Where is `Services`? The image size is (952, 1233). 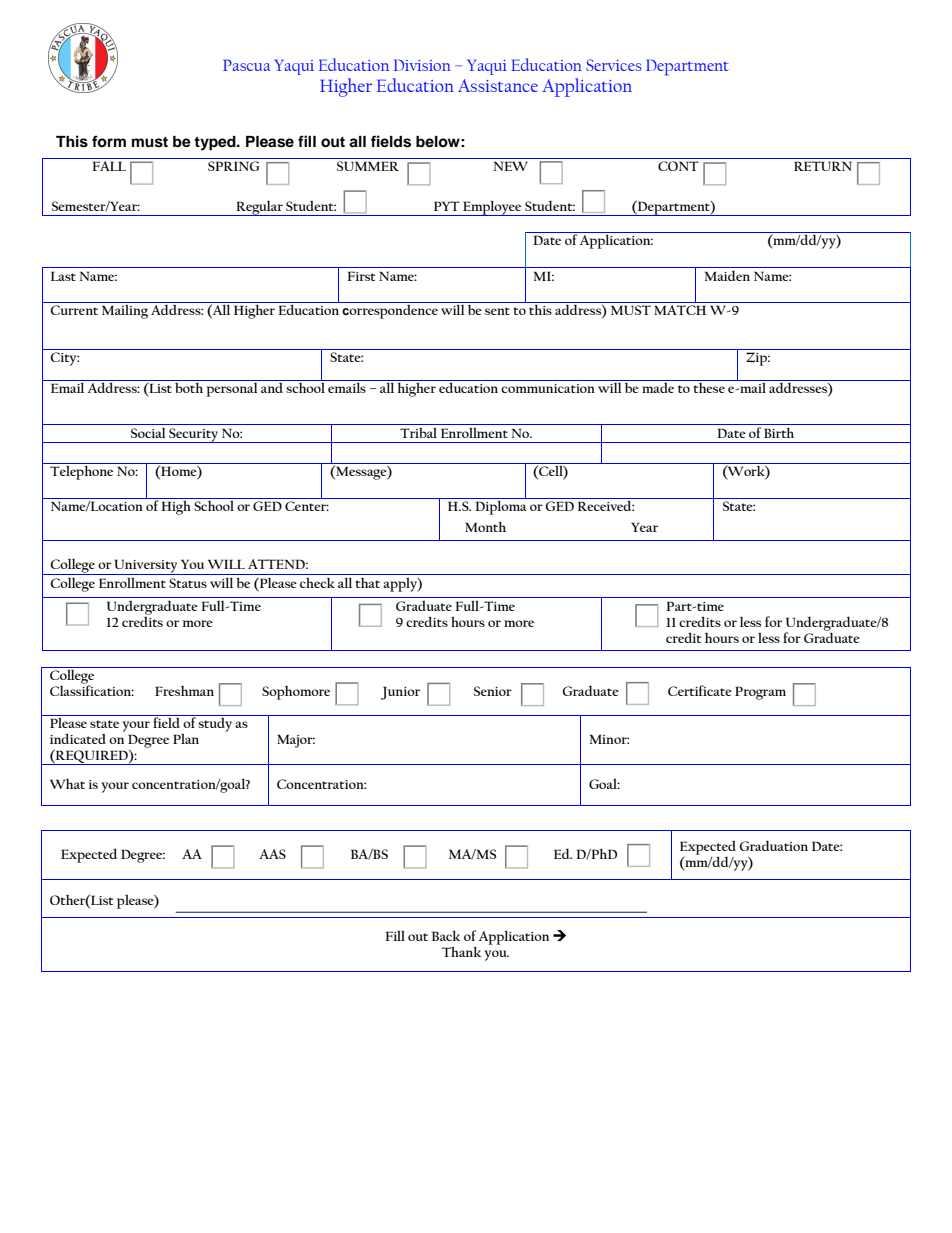
Services is located at coordinates (613, 65).
